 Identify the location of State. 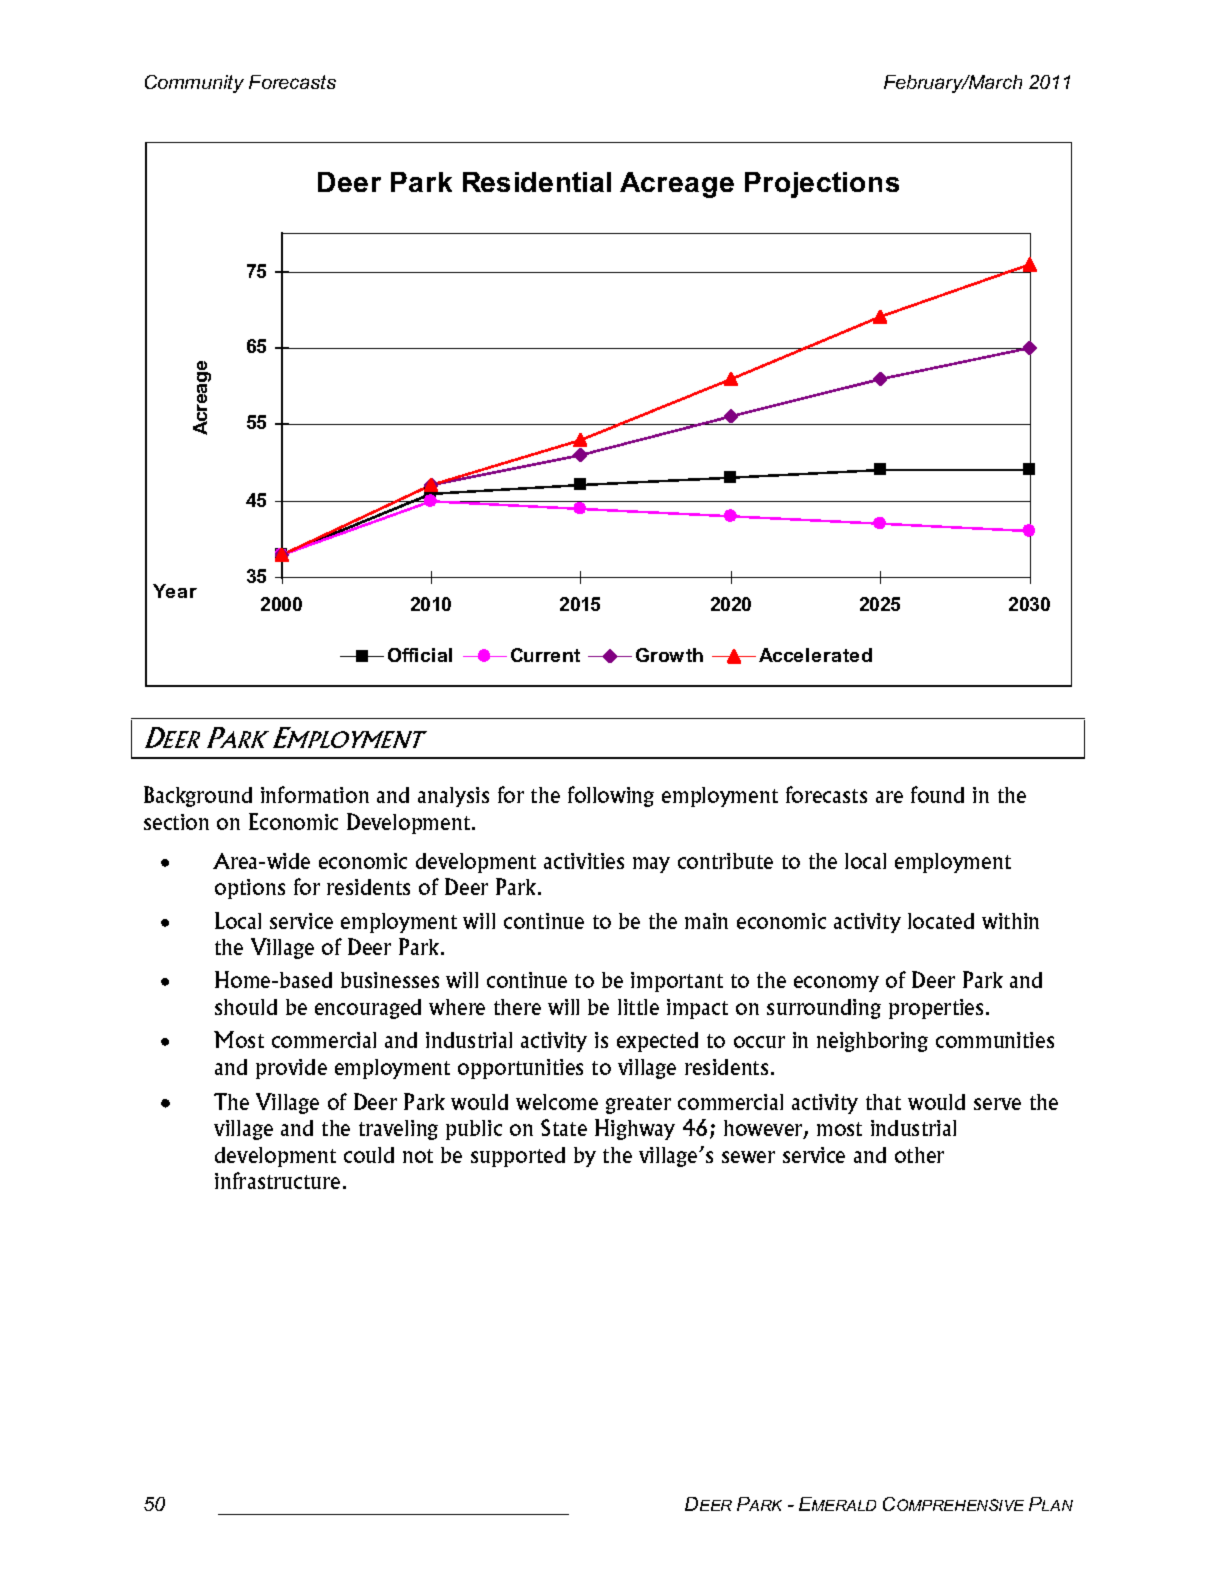
(564, 1127).
